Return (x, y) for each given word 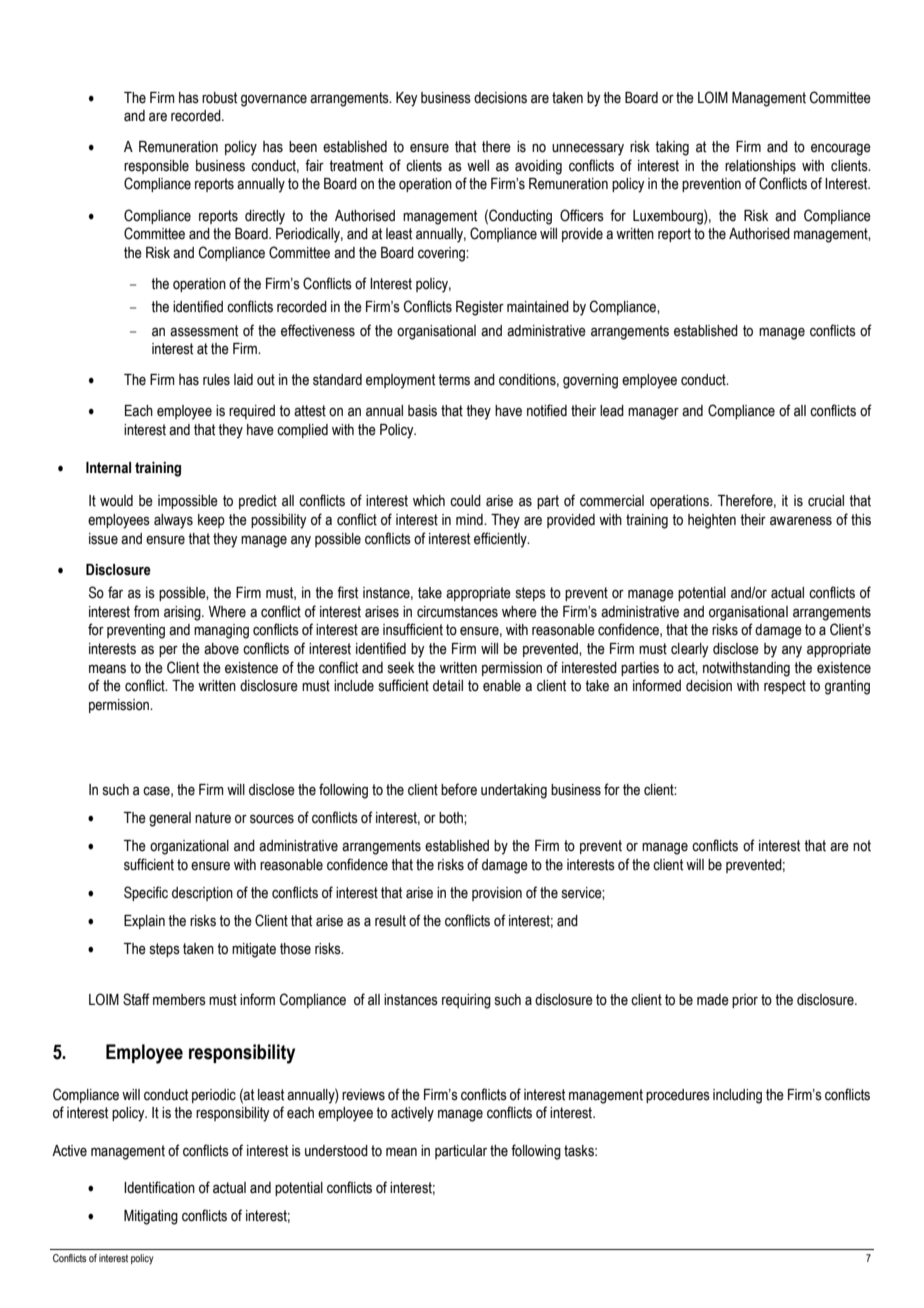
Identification (159, 1187)
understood (336, 1151)
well (478, 166)
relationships (760, 167)
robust (219, 98)
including (737, 1096)
